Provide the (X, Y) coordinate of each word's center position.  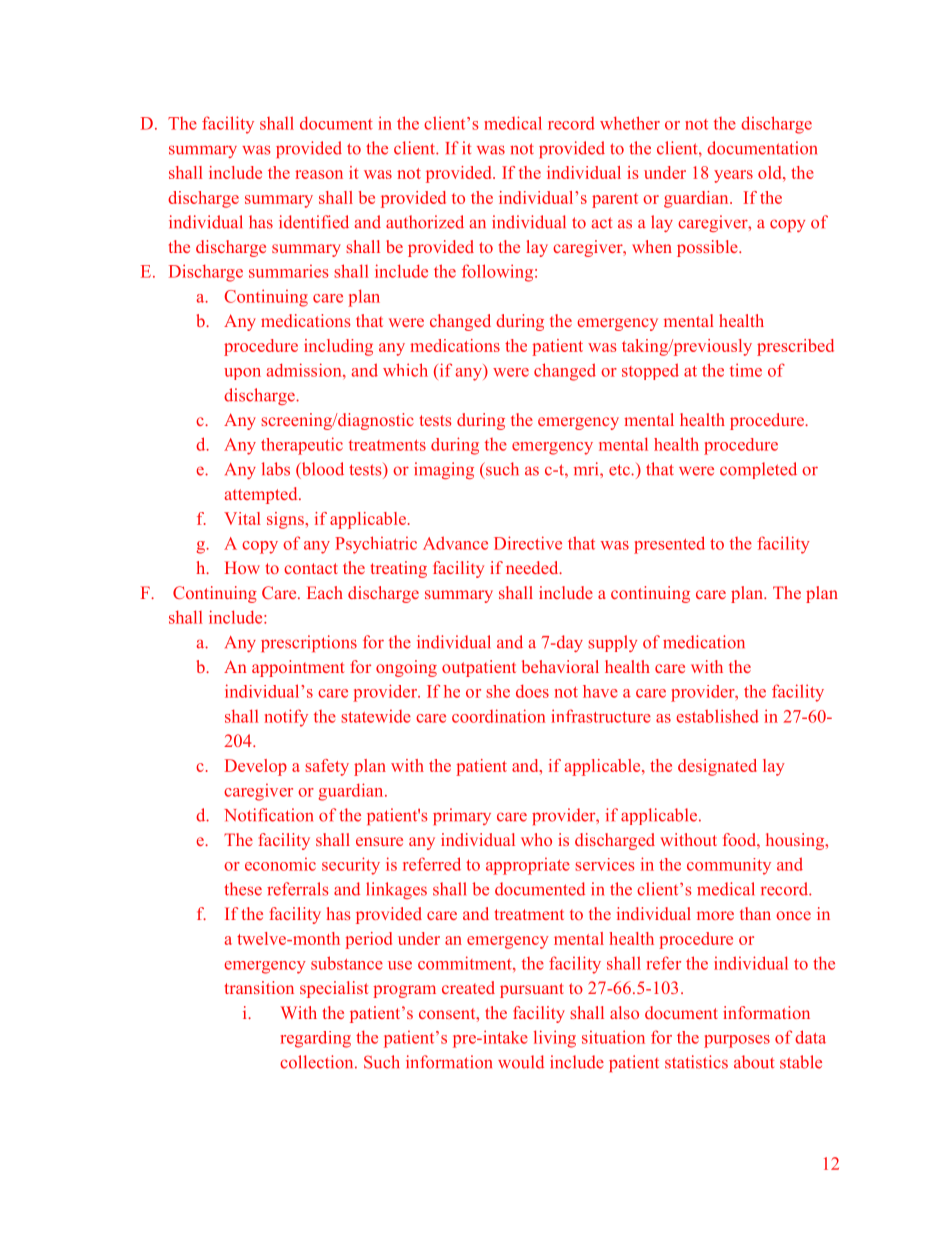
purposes (737, 1041)
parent (615, 200)
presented (669, 545)
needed (533, 567)
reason (319, 174)
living (555, 1039)
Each (325, 592)
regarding (315, 1039)
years (733, 176)
